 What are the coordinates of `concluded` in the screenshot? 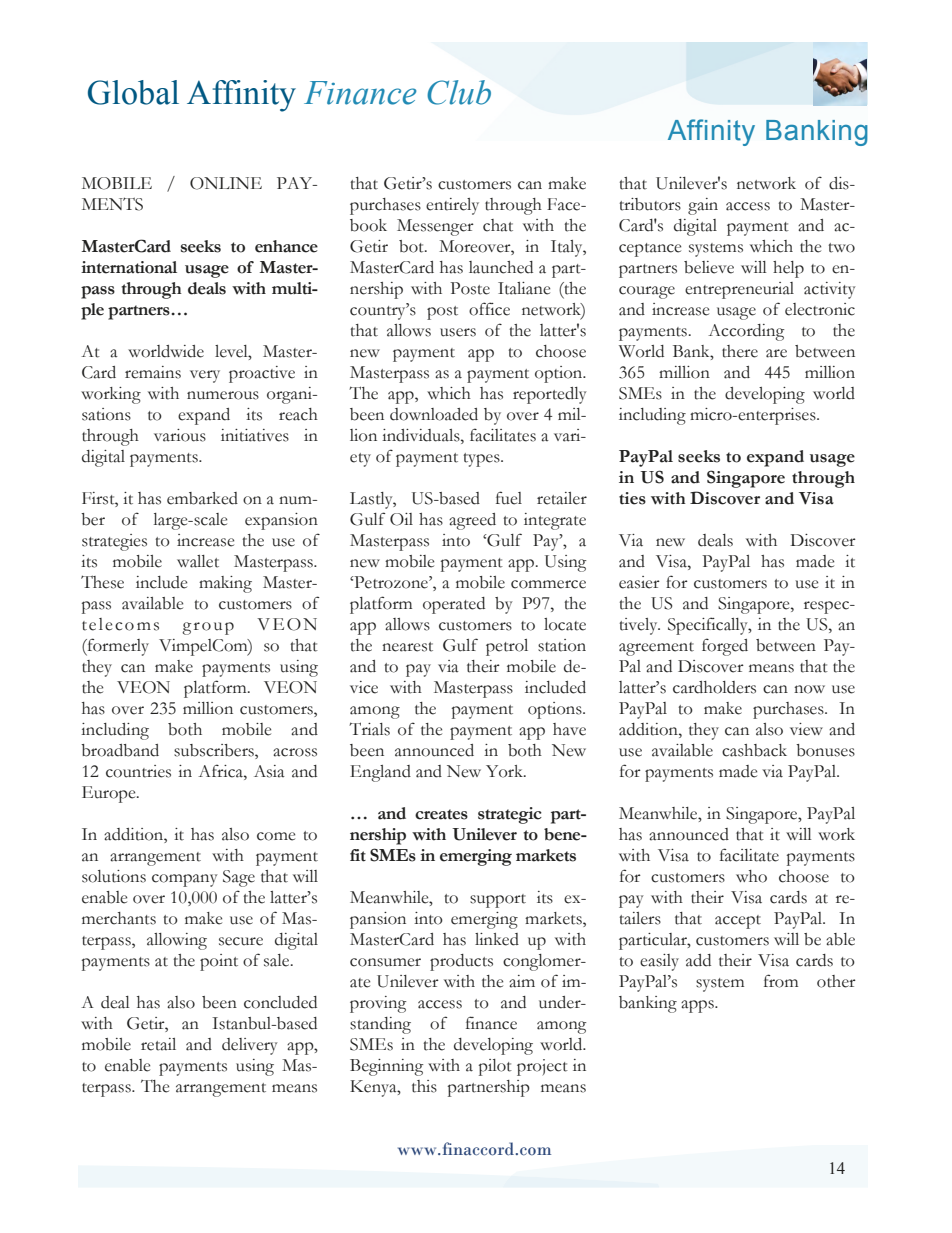 It's located at (280, 1002).
